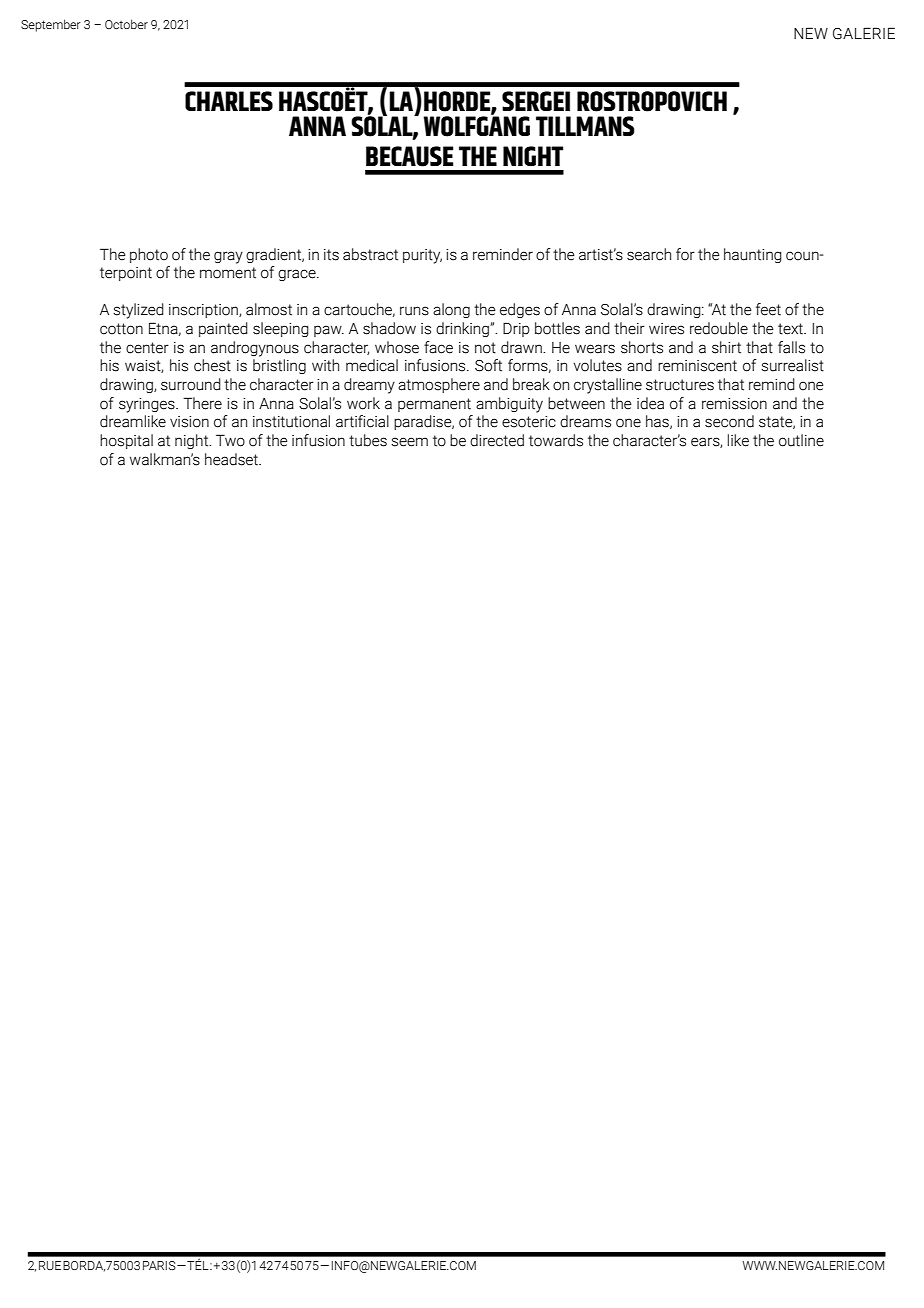 This image has height=1308, width=924. I want to click on wolfgang, so click(476, 125).
